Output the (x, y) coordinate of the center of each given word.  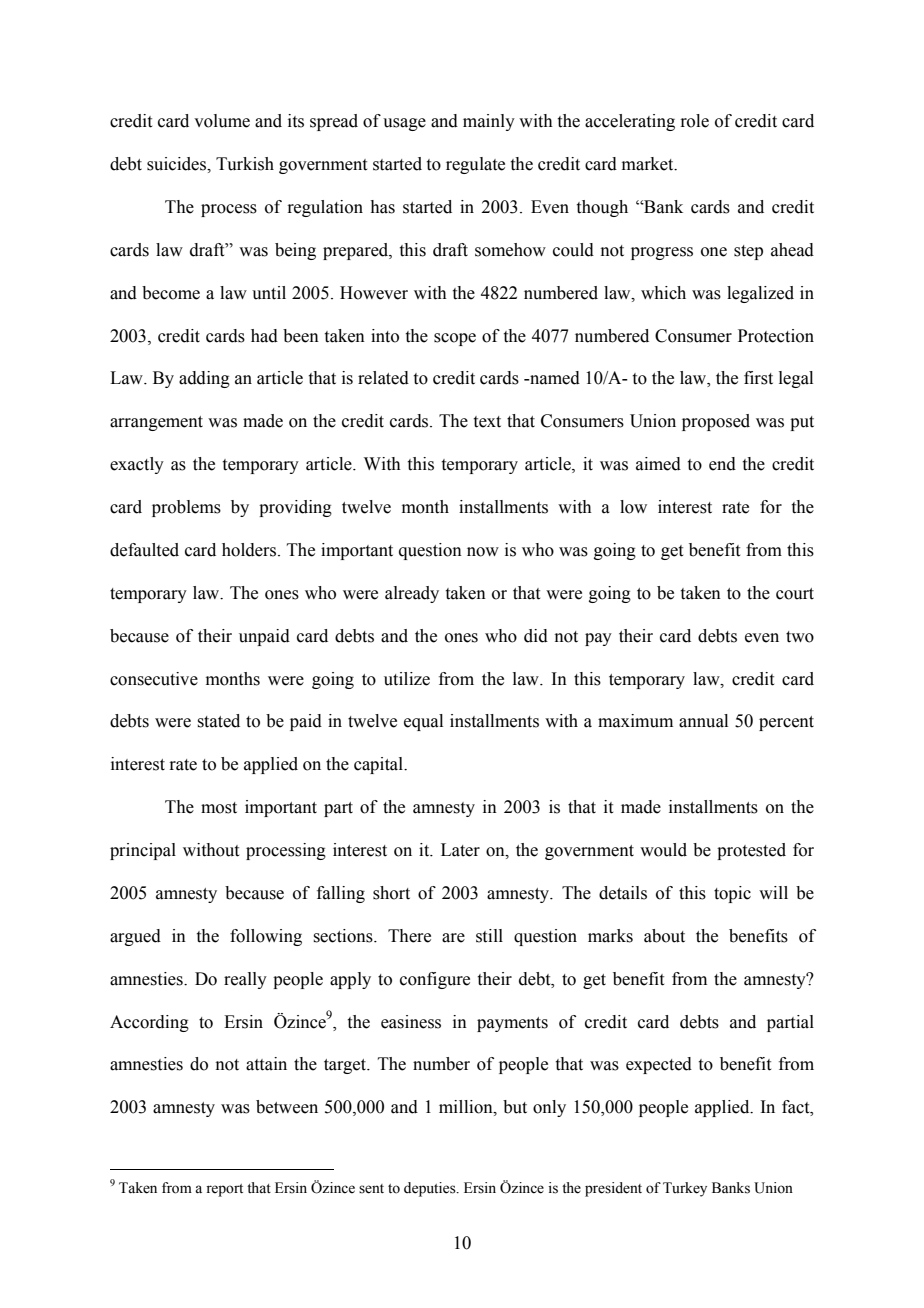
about (664, 936)
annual (703, 721)
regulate (475, 165)
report (224, 1190)
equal (423, 722)
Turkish (245, 164)
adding (204, 379)
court (795, 594)
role (694, 121)
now (483, 552)
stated (218, 721)
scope (455, 339)
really (245, 980)
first (758, 378)
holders (250, 550)
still (489, 936)
